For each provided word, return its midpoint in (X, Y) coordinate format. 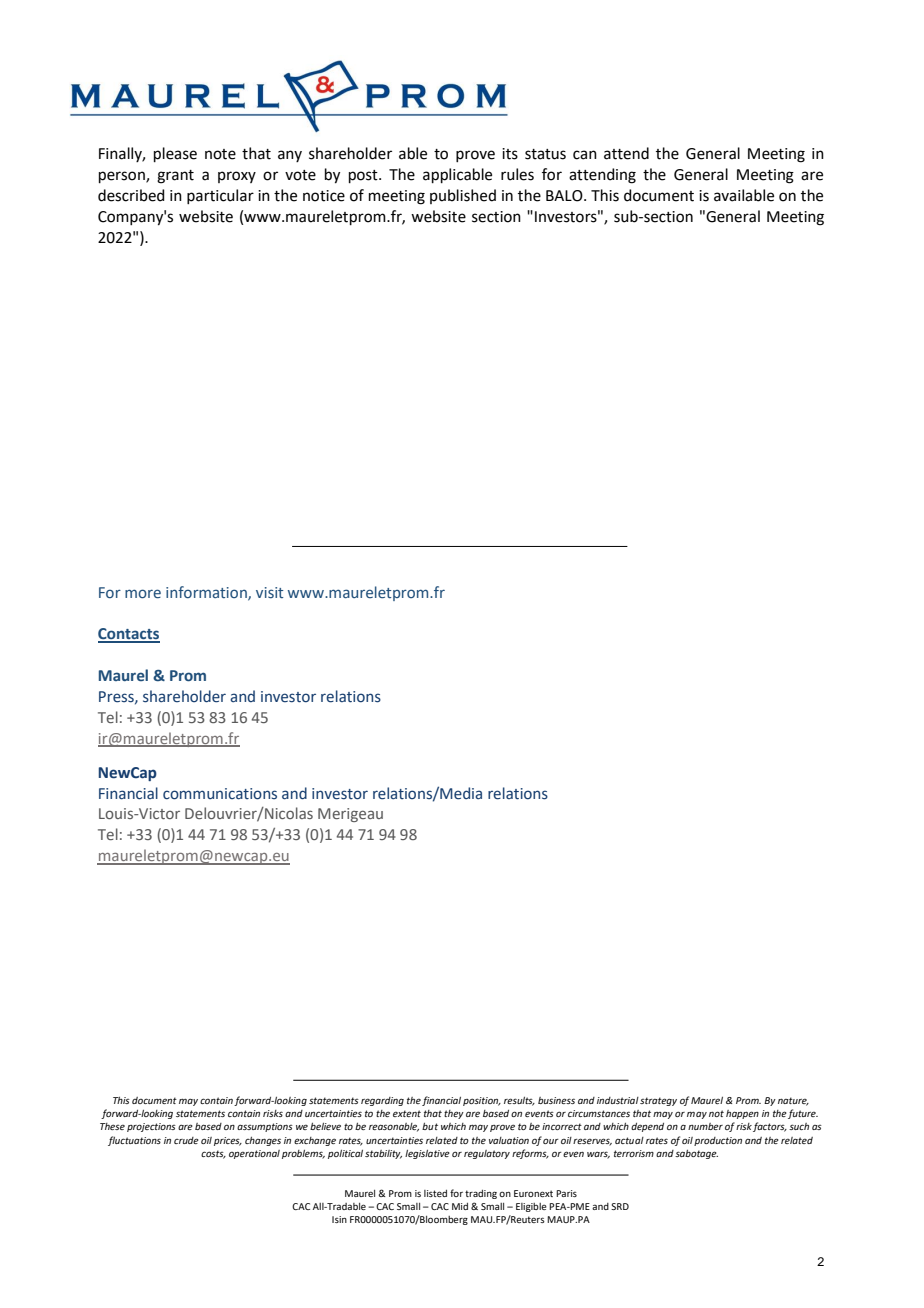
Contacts (129, 635)
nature (793, 1101)
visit (269, 592)
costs (213, 1154)
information (207, 593)
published (463, 196)
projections (151, 1127)
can (585, 155)
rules (517, 174)
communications (220, 794)
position (482, 1101)
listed (435, 1193)
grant (175, 177)
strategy (658, 1101)
